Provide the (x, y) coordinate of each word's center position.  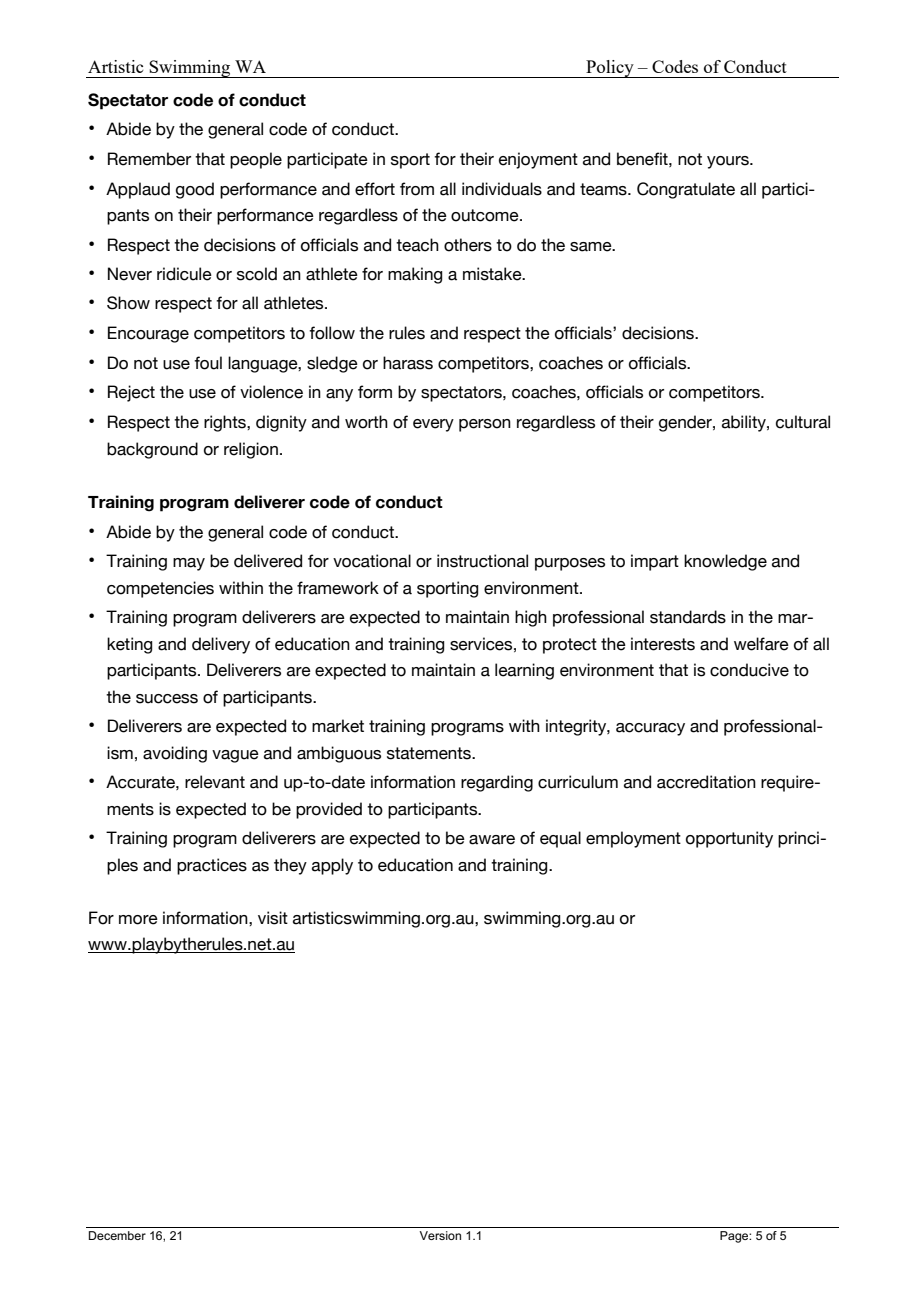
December (117, 1235)
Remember (149, 159)
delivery (221, 645)
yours (729, 162)
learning (524, 671)
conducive (749, 670)
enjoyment (538, 160)
